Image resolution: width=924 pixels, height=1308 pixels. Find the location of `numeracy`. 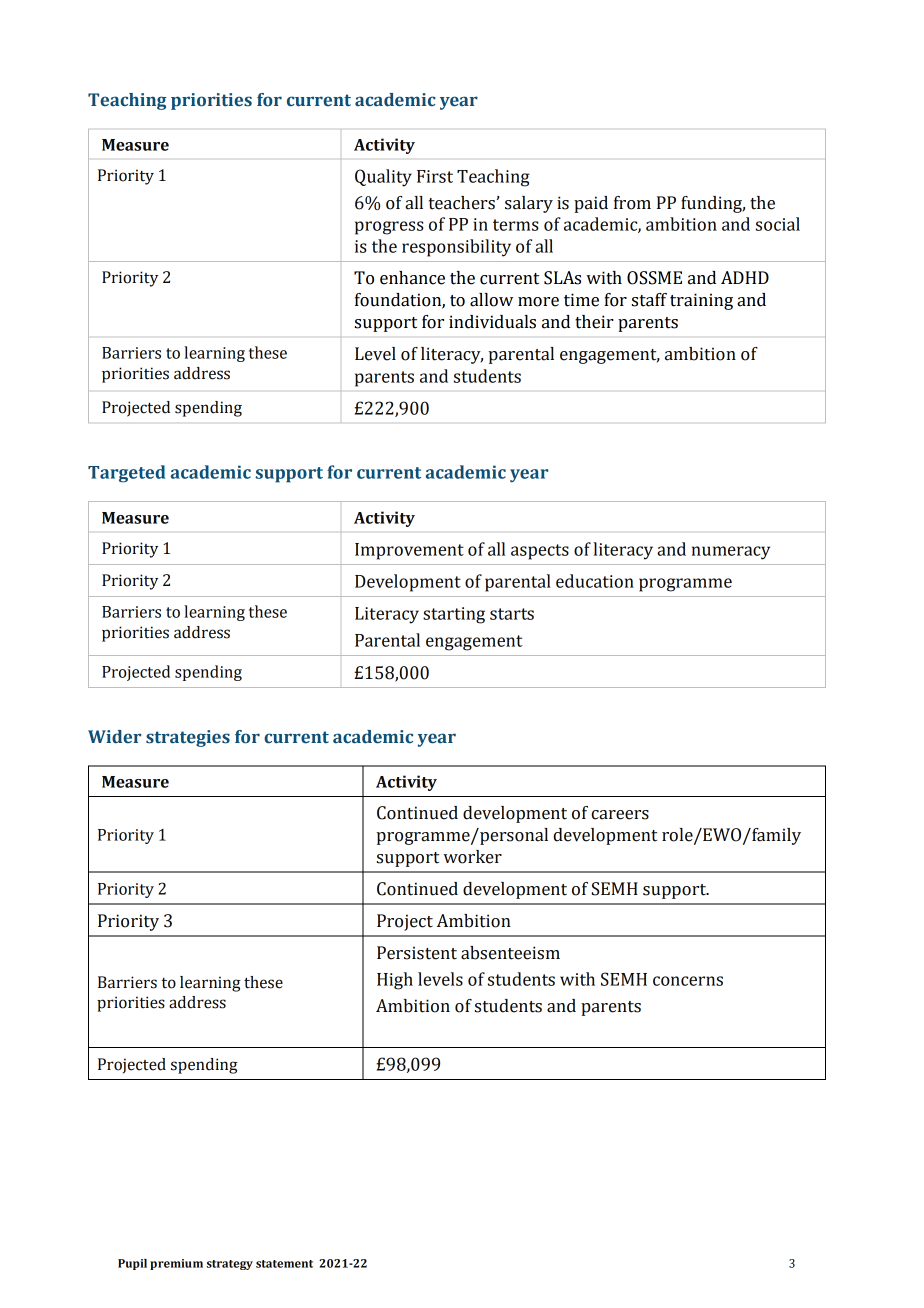

numeracy is located at coordinates (731, 553).
